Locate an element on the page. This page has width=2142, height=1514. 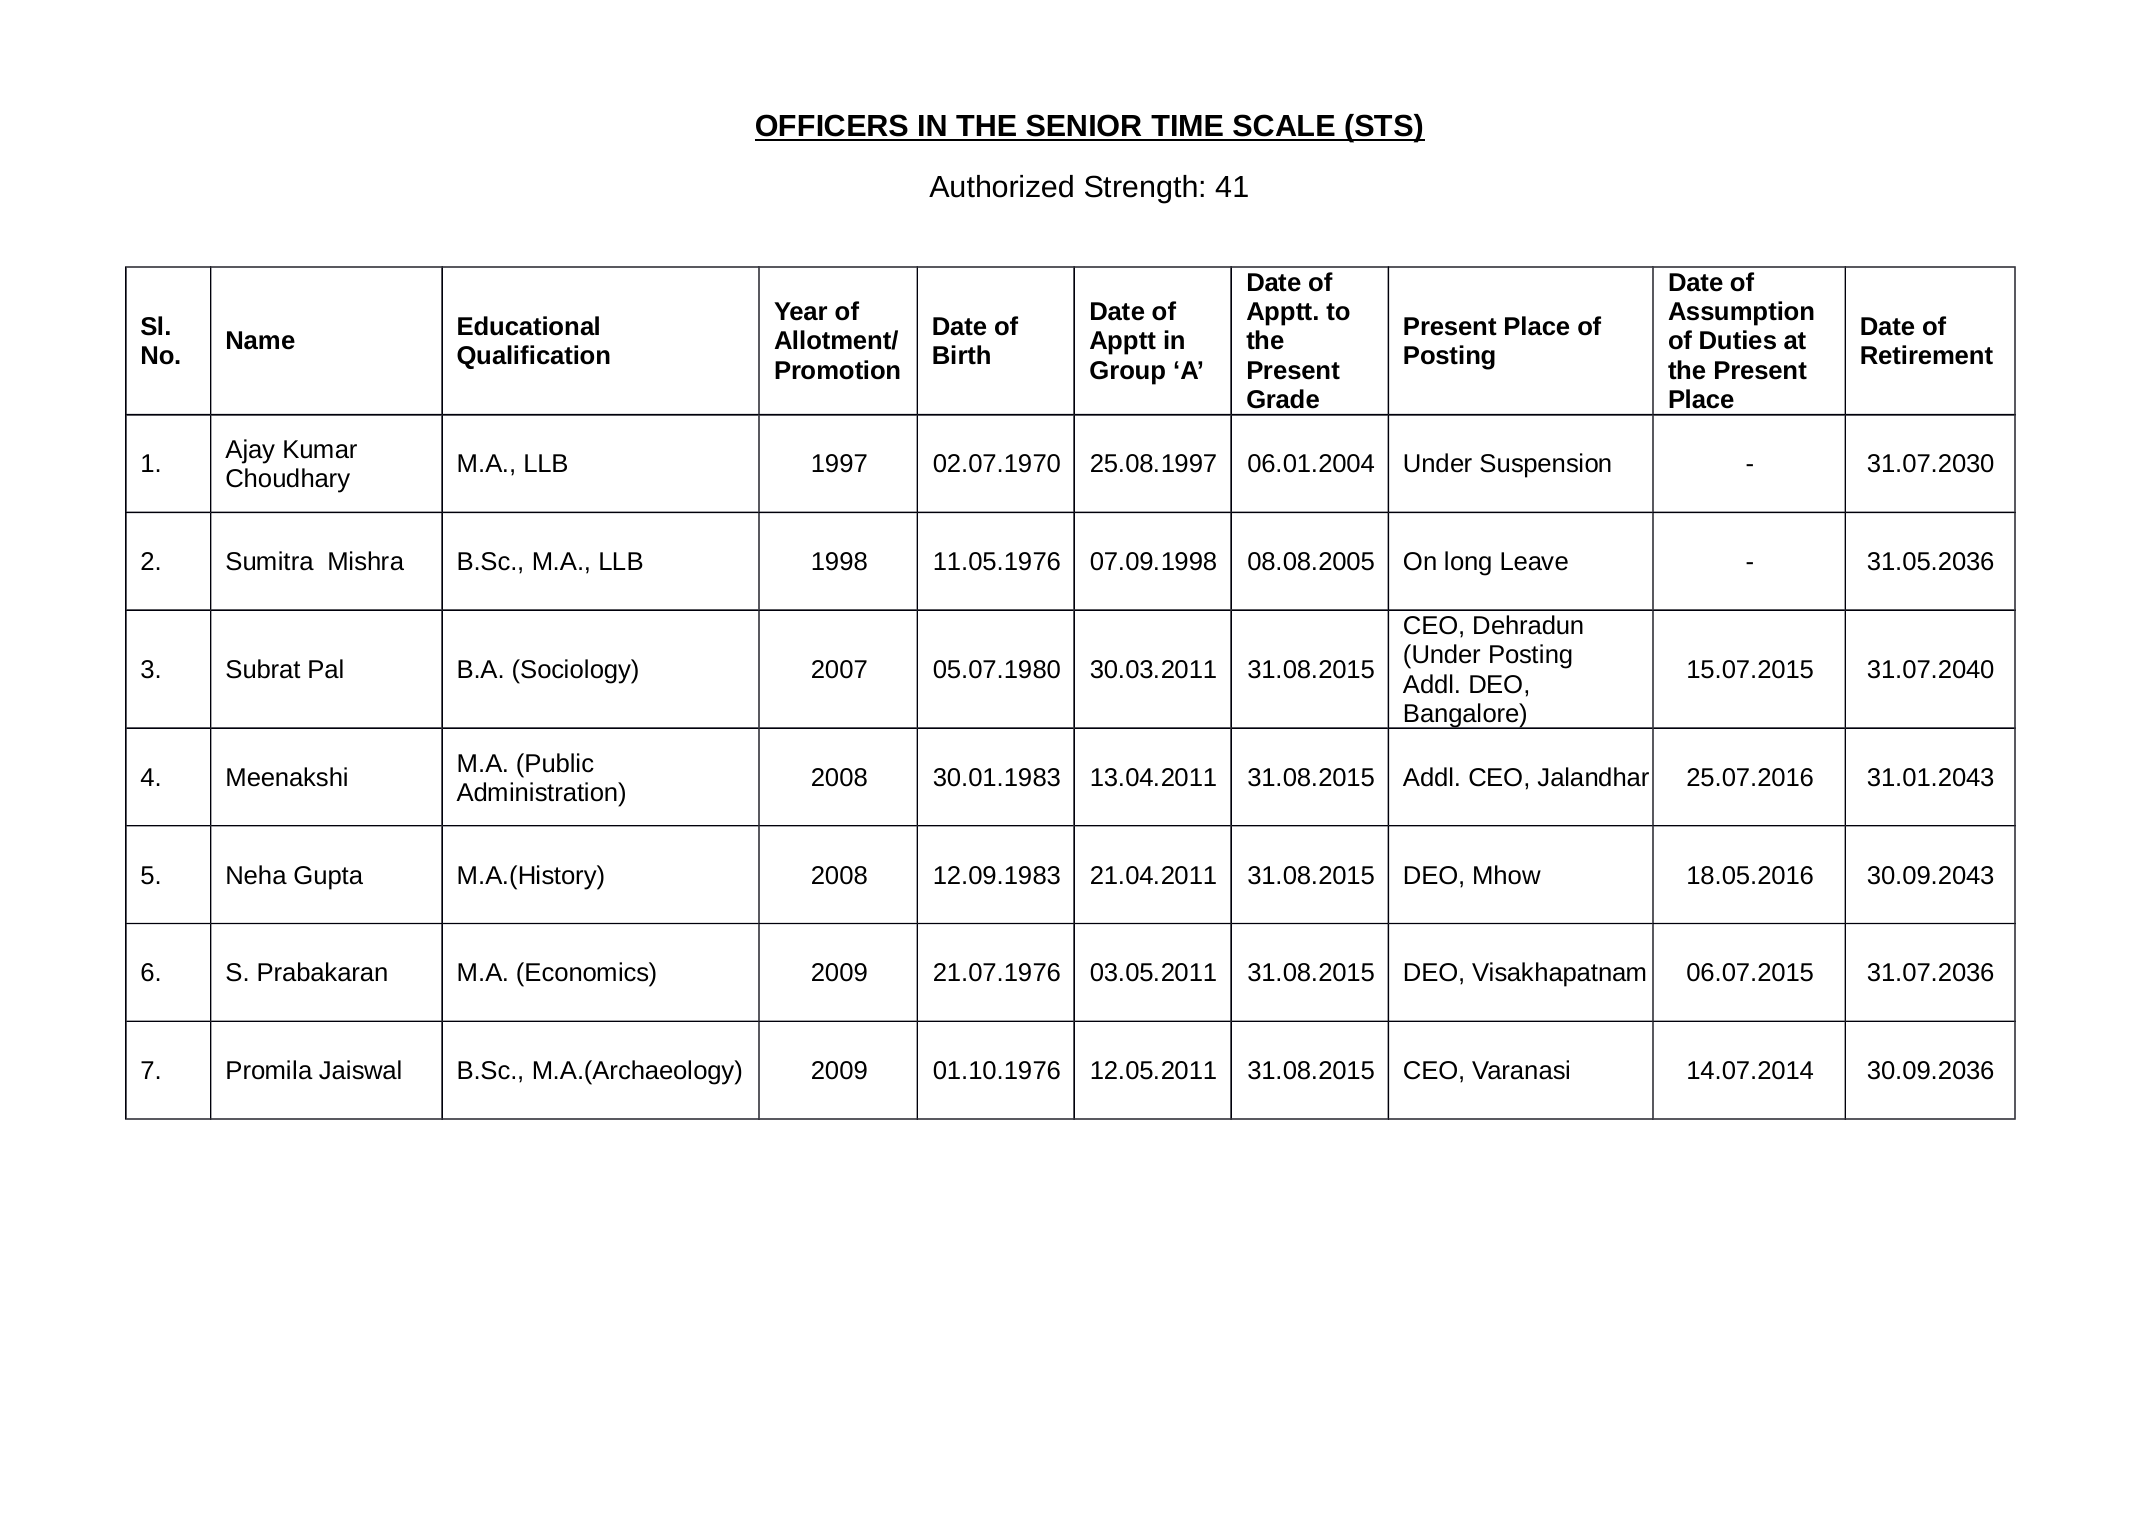
Public is located at coordinates (560, 763).
